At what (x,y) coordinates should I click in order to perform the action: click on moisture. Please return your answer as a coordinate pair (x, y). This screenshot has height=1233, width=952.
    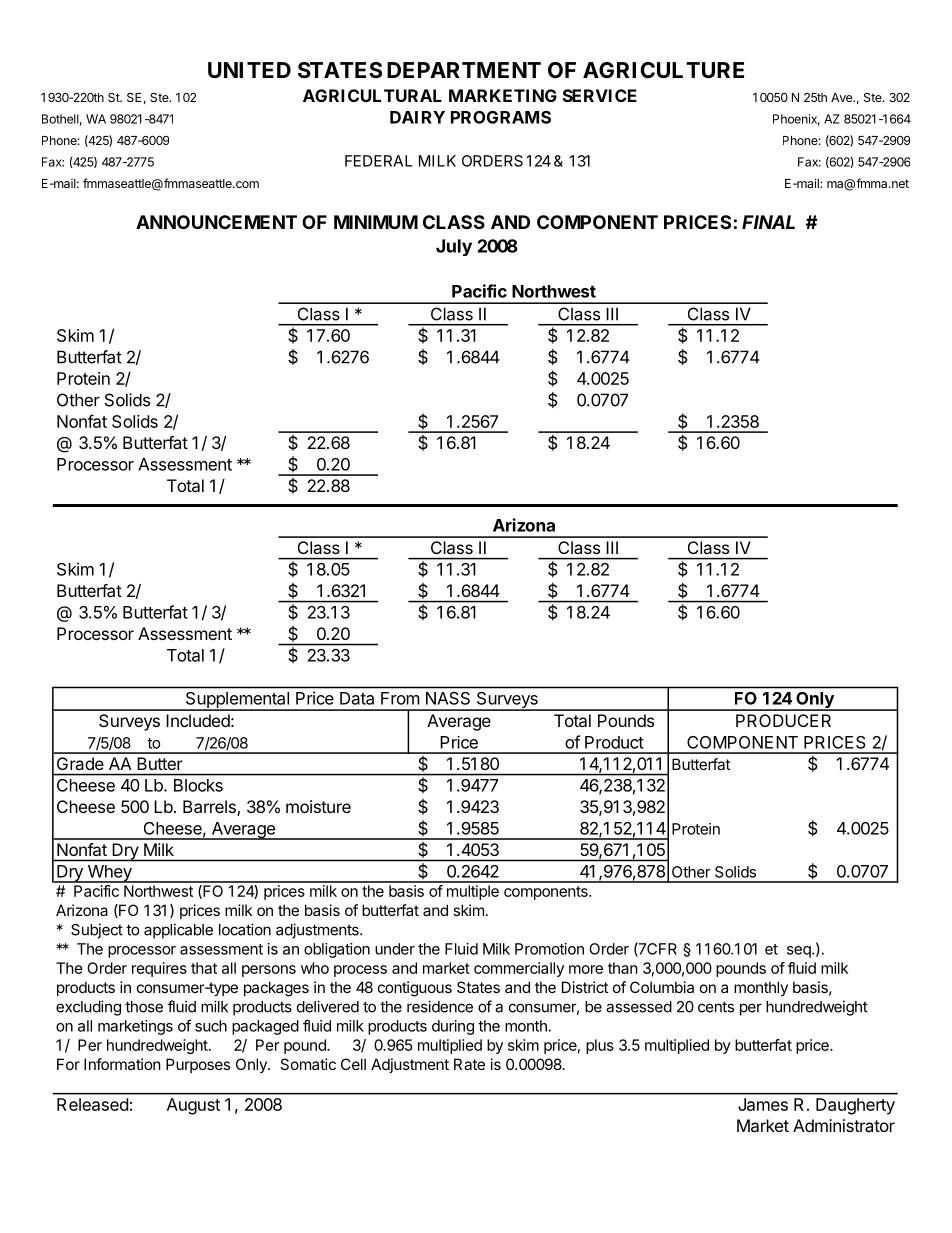
    Looking at the image, I should click on (318, 806).
